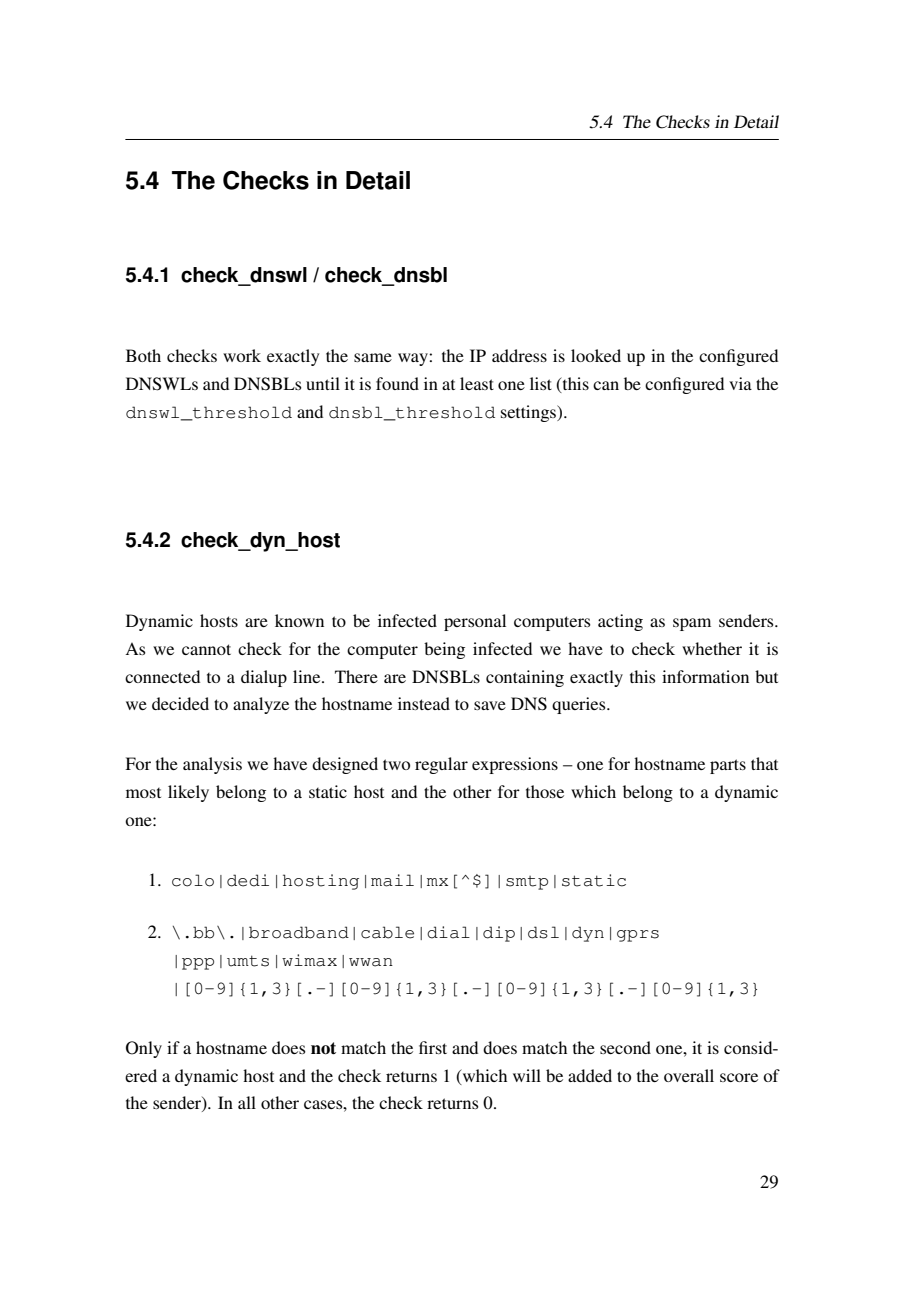  What do you see at coordinates (475, 622) in the image?
I see `personal` at bounding box center [475, 622].
